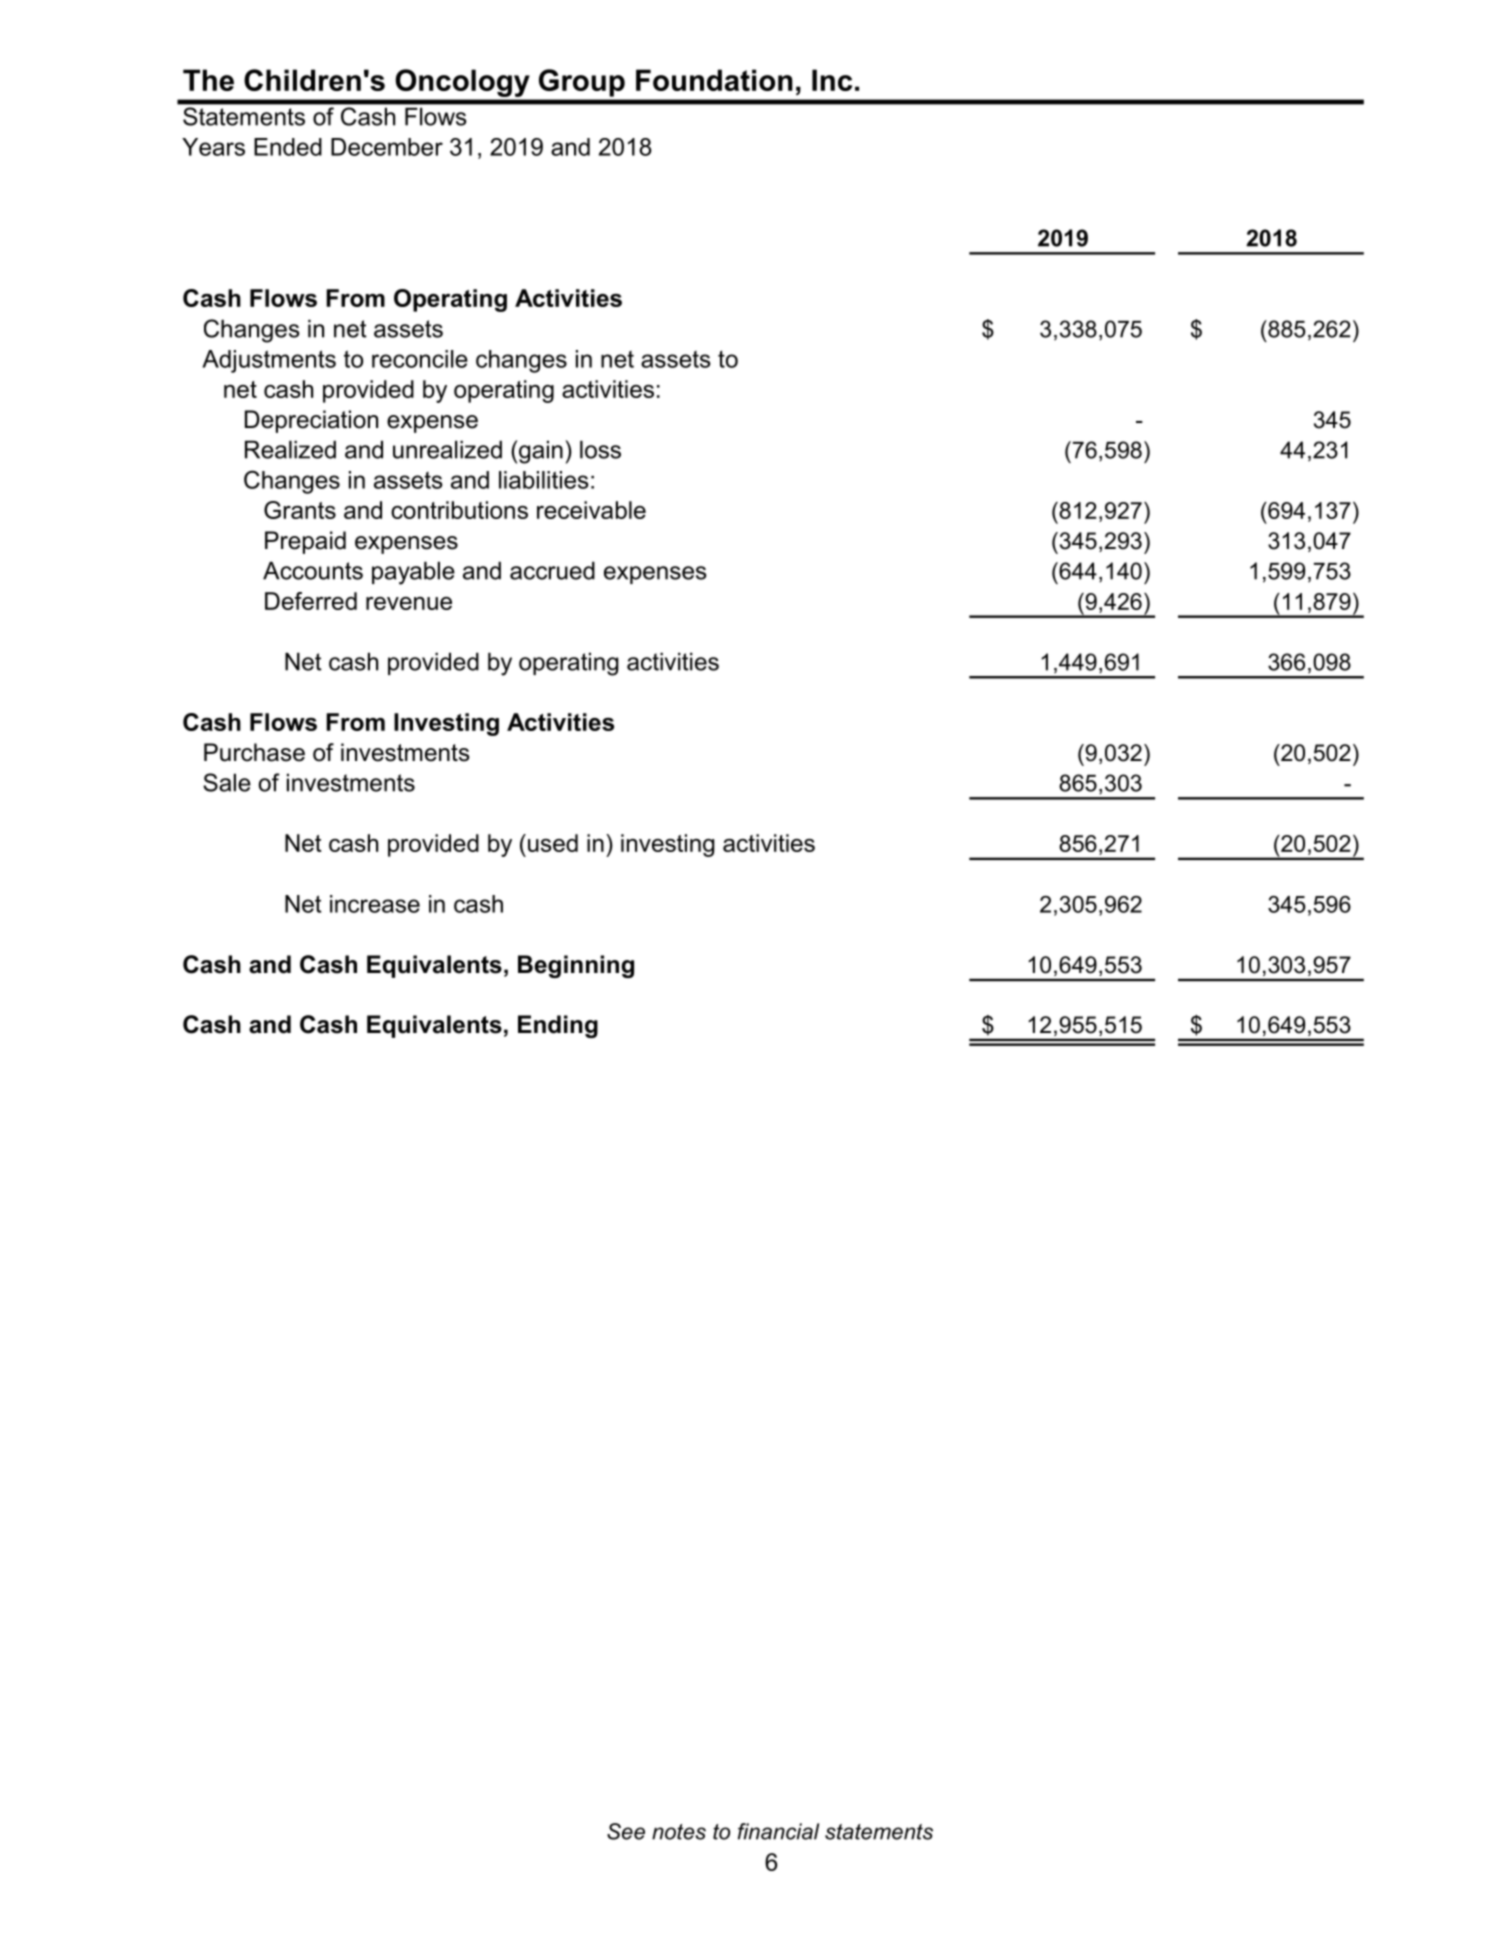  I want to click on receivable, so click(591, 510).
